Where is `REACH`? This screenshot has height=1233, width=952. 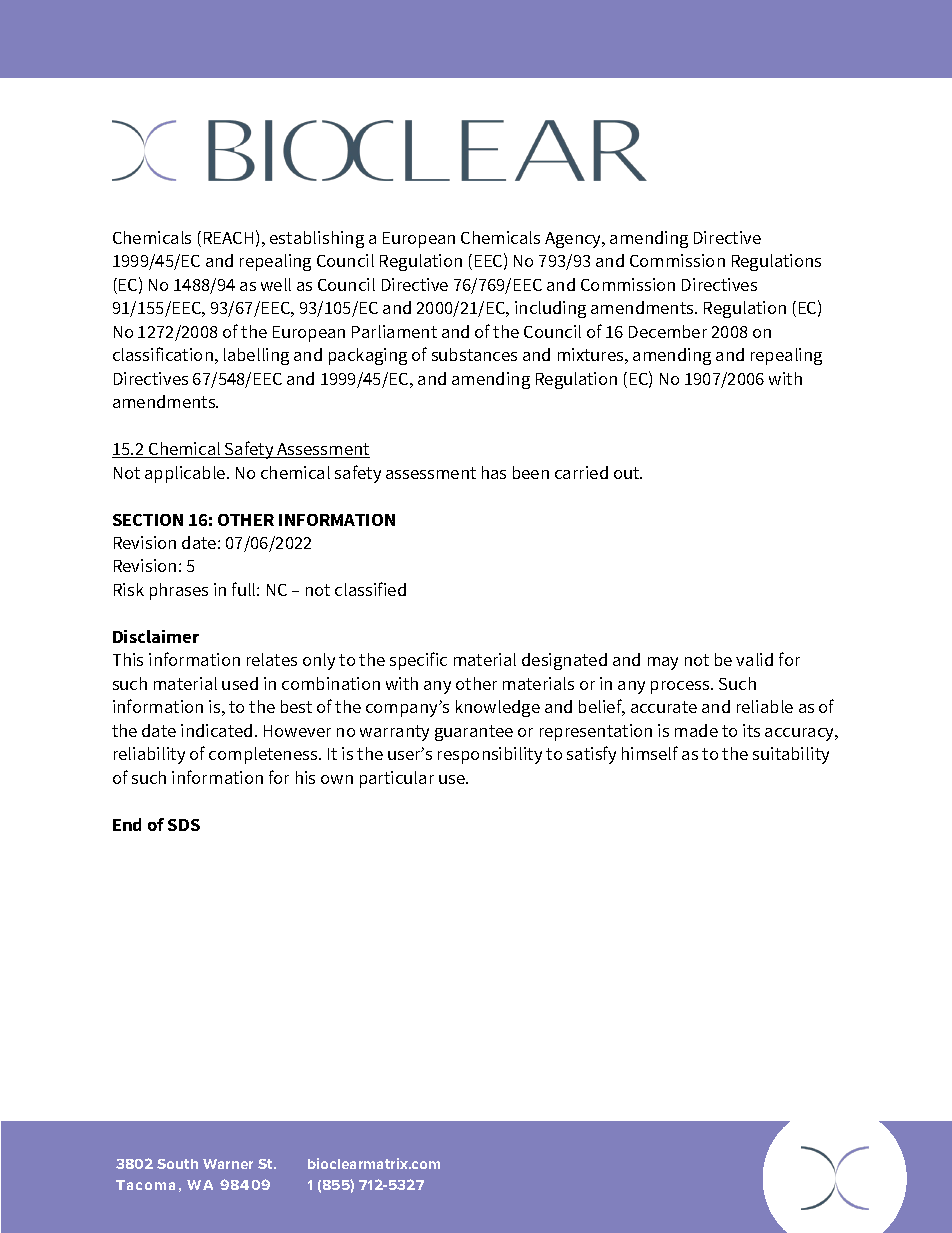 REACH is located at coordinates (228, 238).
